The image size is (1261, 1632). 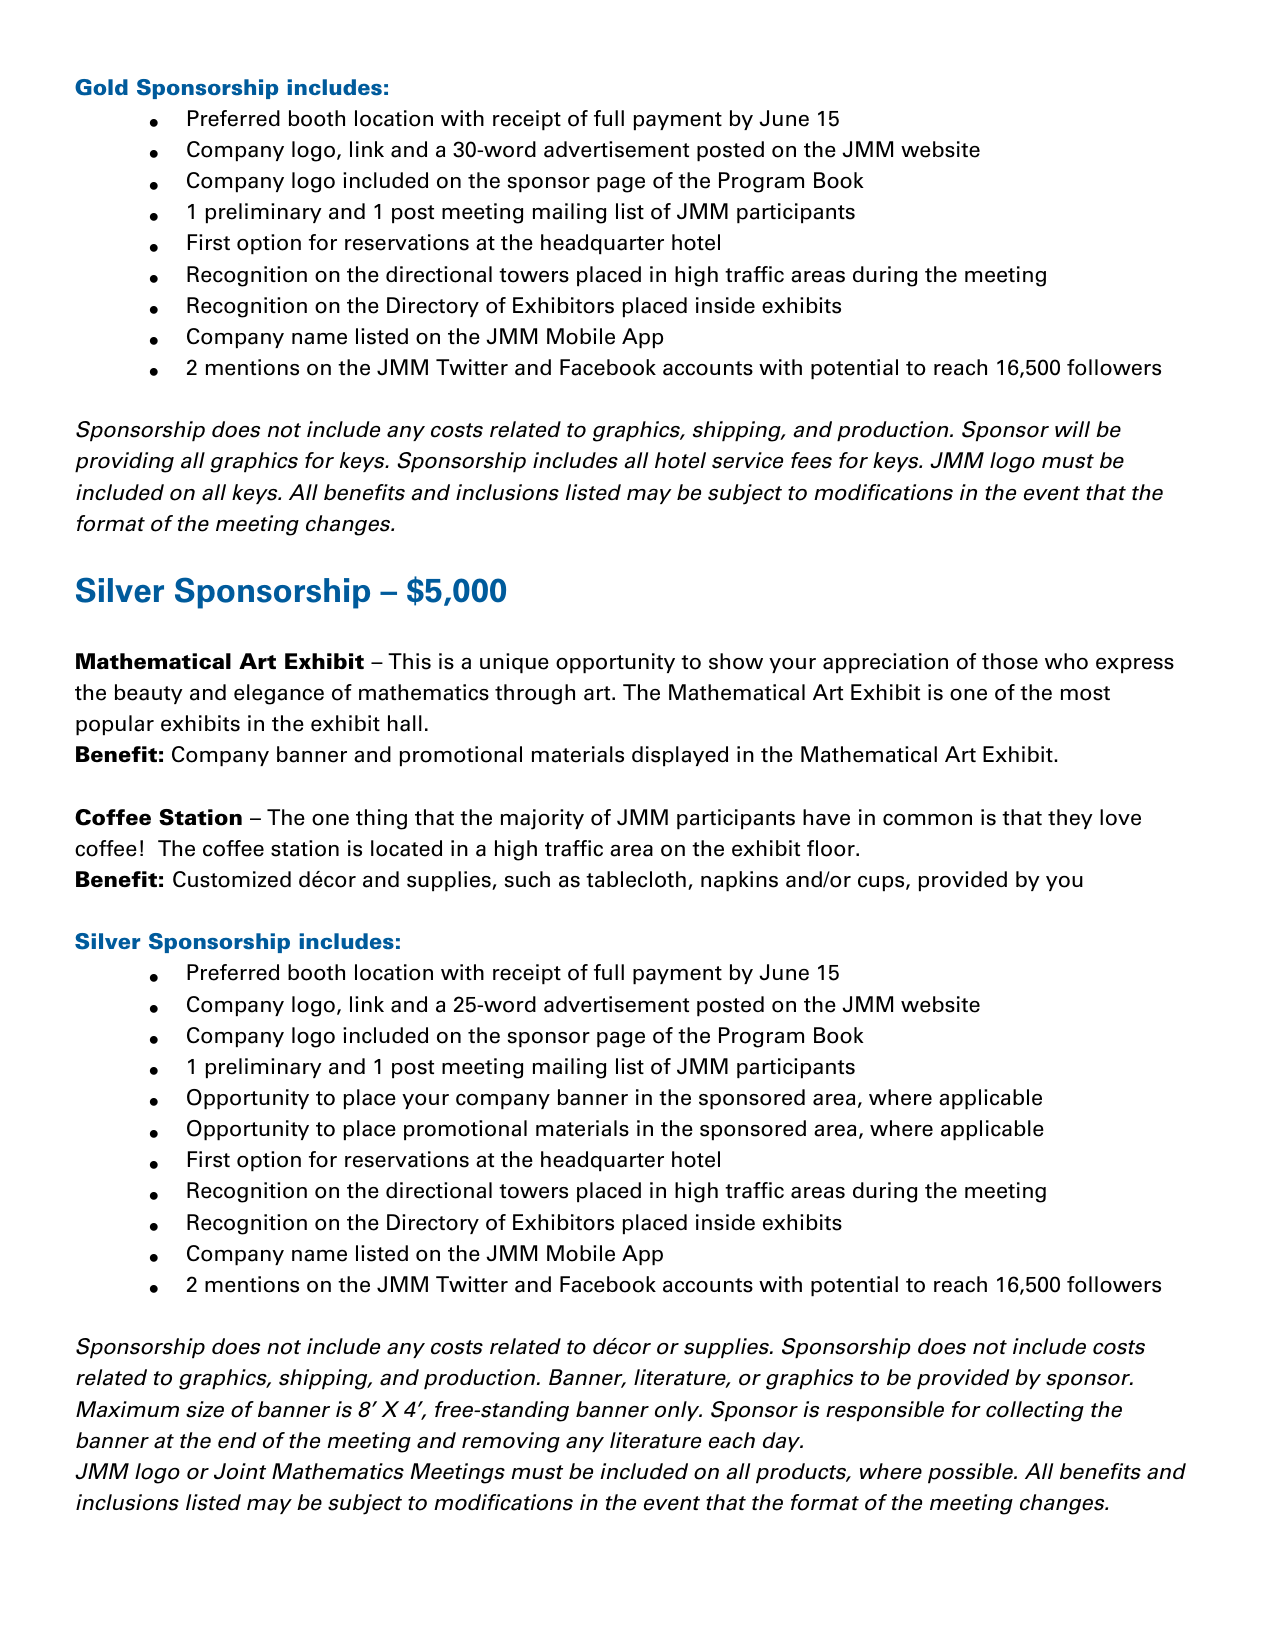 I want to click on popular, so click(x=115, y=725).
